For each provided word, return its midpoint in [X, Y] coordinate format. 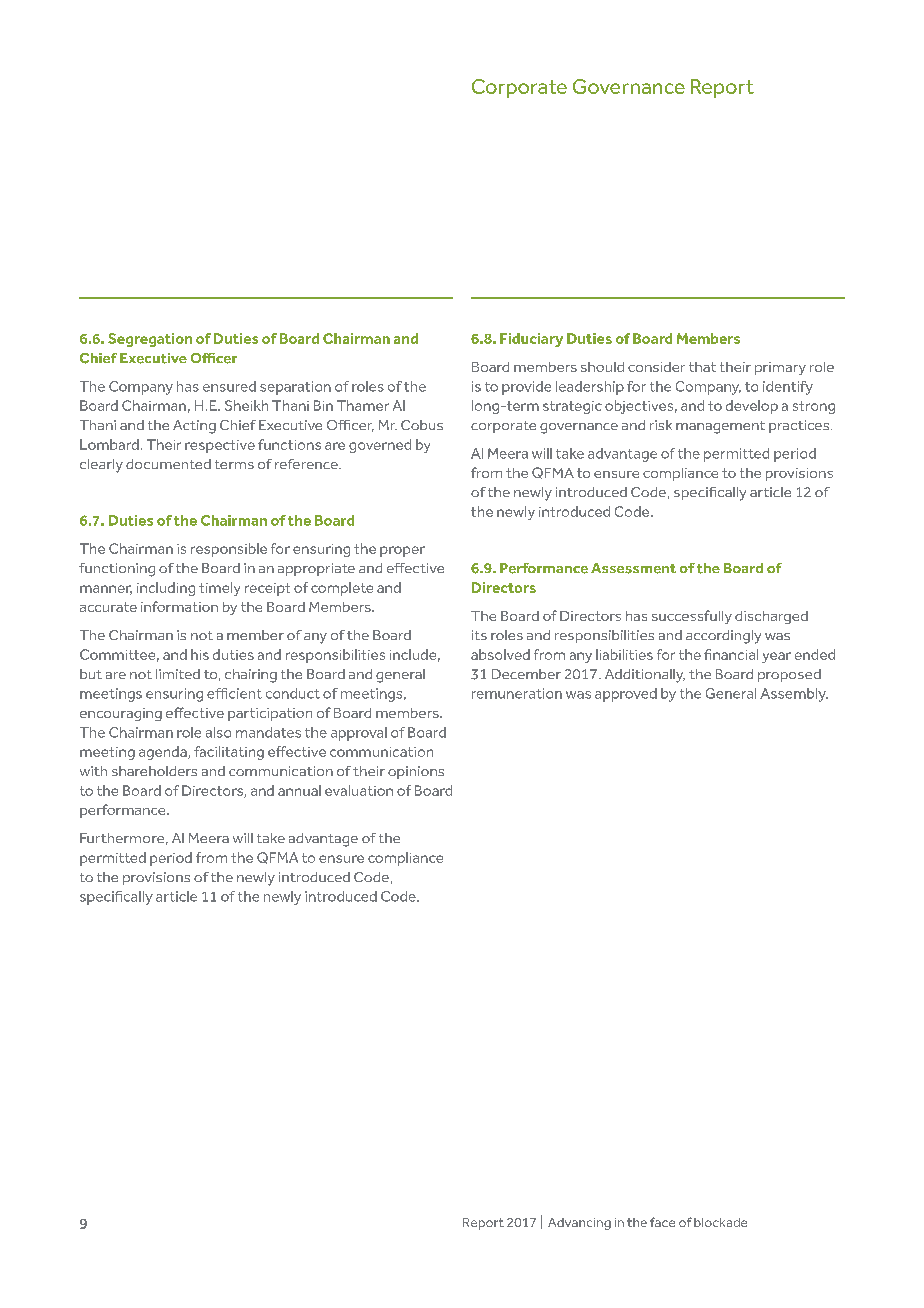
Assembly [794, 695]
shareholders [154, 771]
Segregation [150, 340]
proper [402, 551]
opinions [416, 772]
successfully [692, 617]
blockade [720, 1222]
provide [526, 388]
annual [299, 790]
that [702, 367]
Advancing [579, 1224]
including [166, 589]
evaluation [359, 790]
